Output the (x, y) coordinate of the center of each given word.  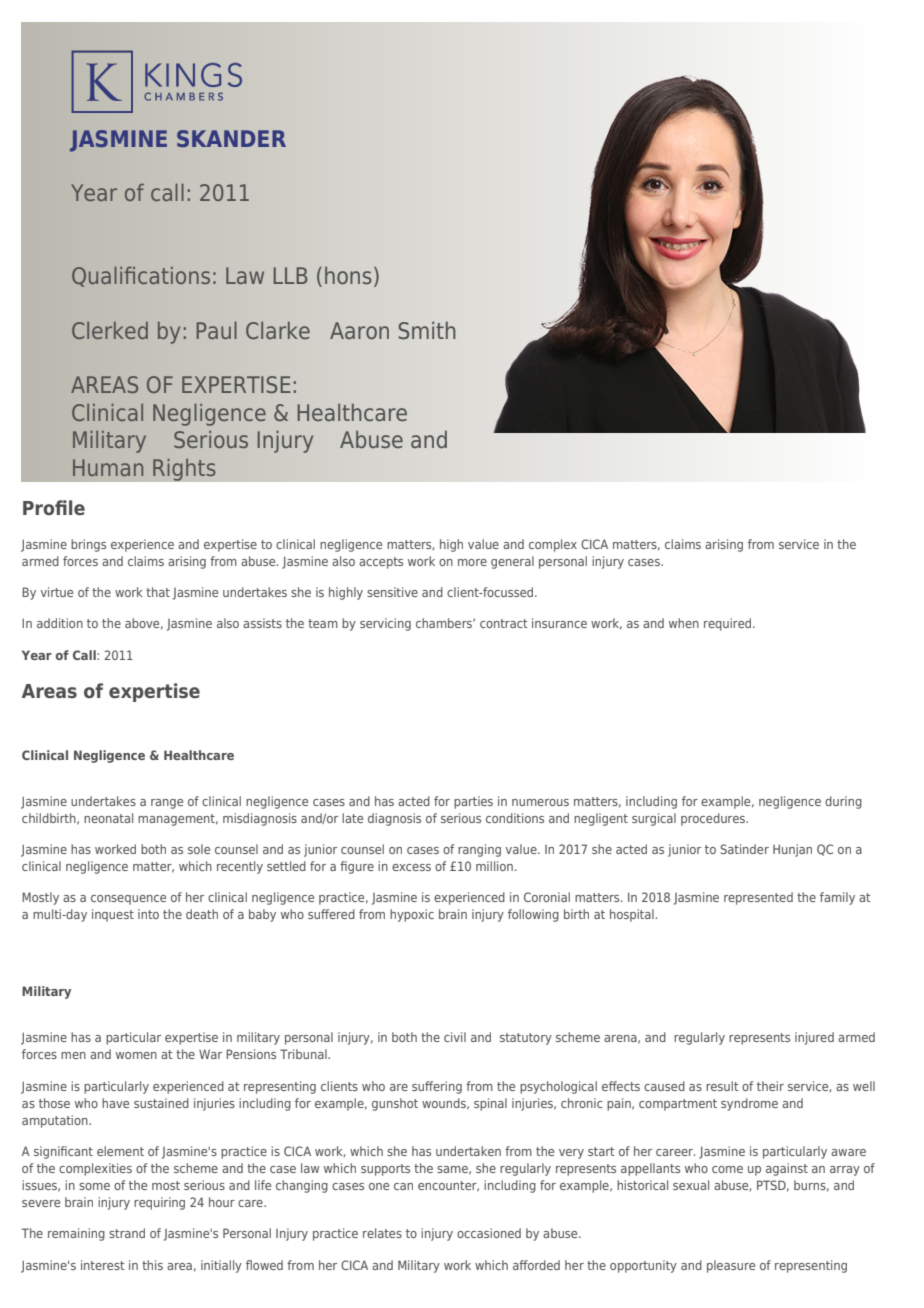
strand (127, 1233)
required (729, 624)
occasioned (489, 1233)
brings (88, 545)
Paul (217, 330)
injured (814, 1038)
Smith (426, 330)
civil (455, 1037)
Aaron (359, 330)
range (167, 804)
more (472, 562)
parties (473, 802)
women (136, 1055)
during (843, 802)
